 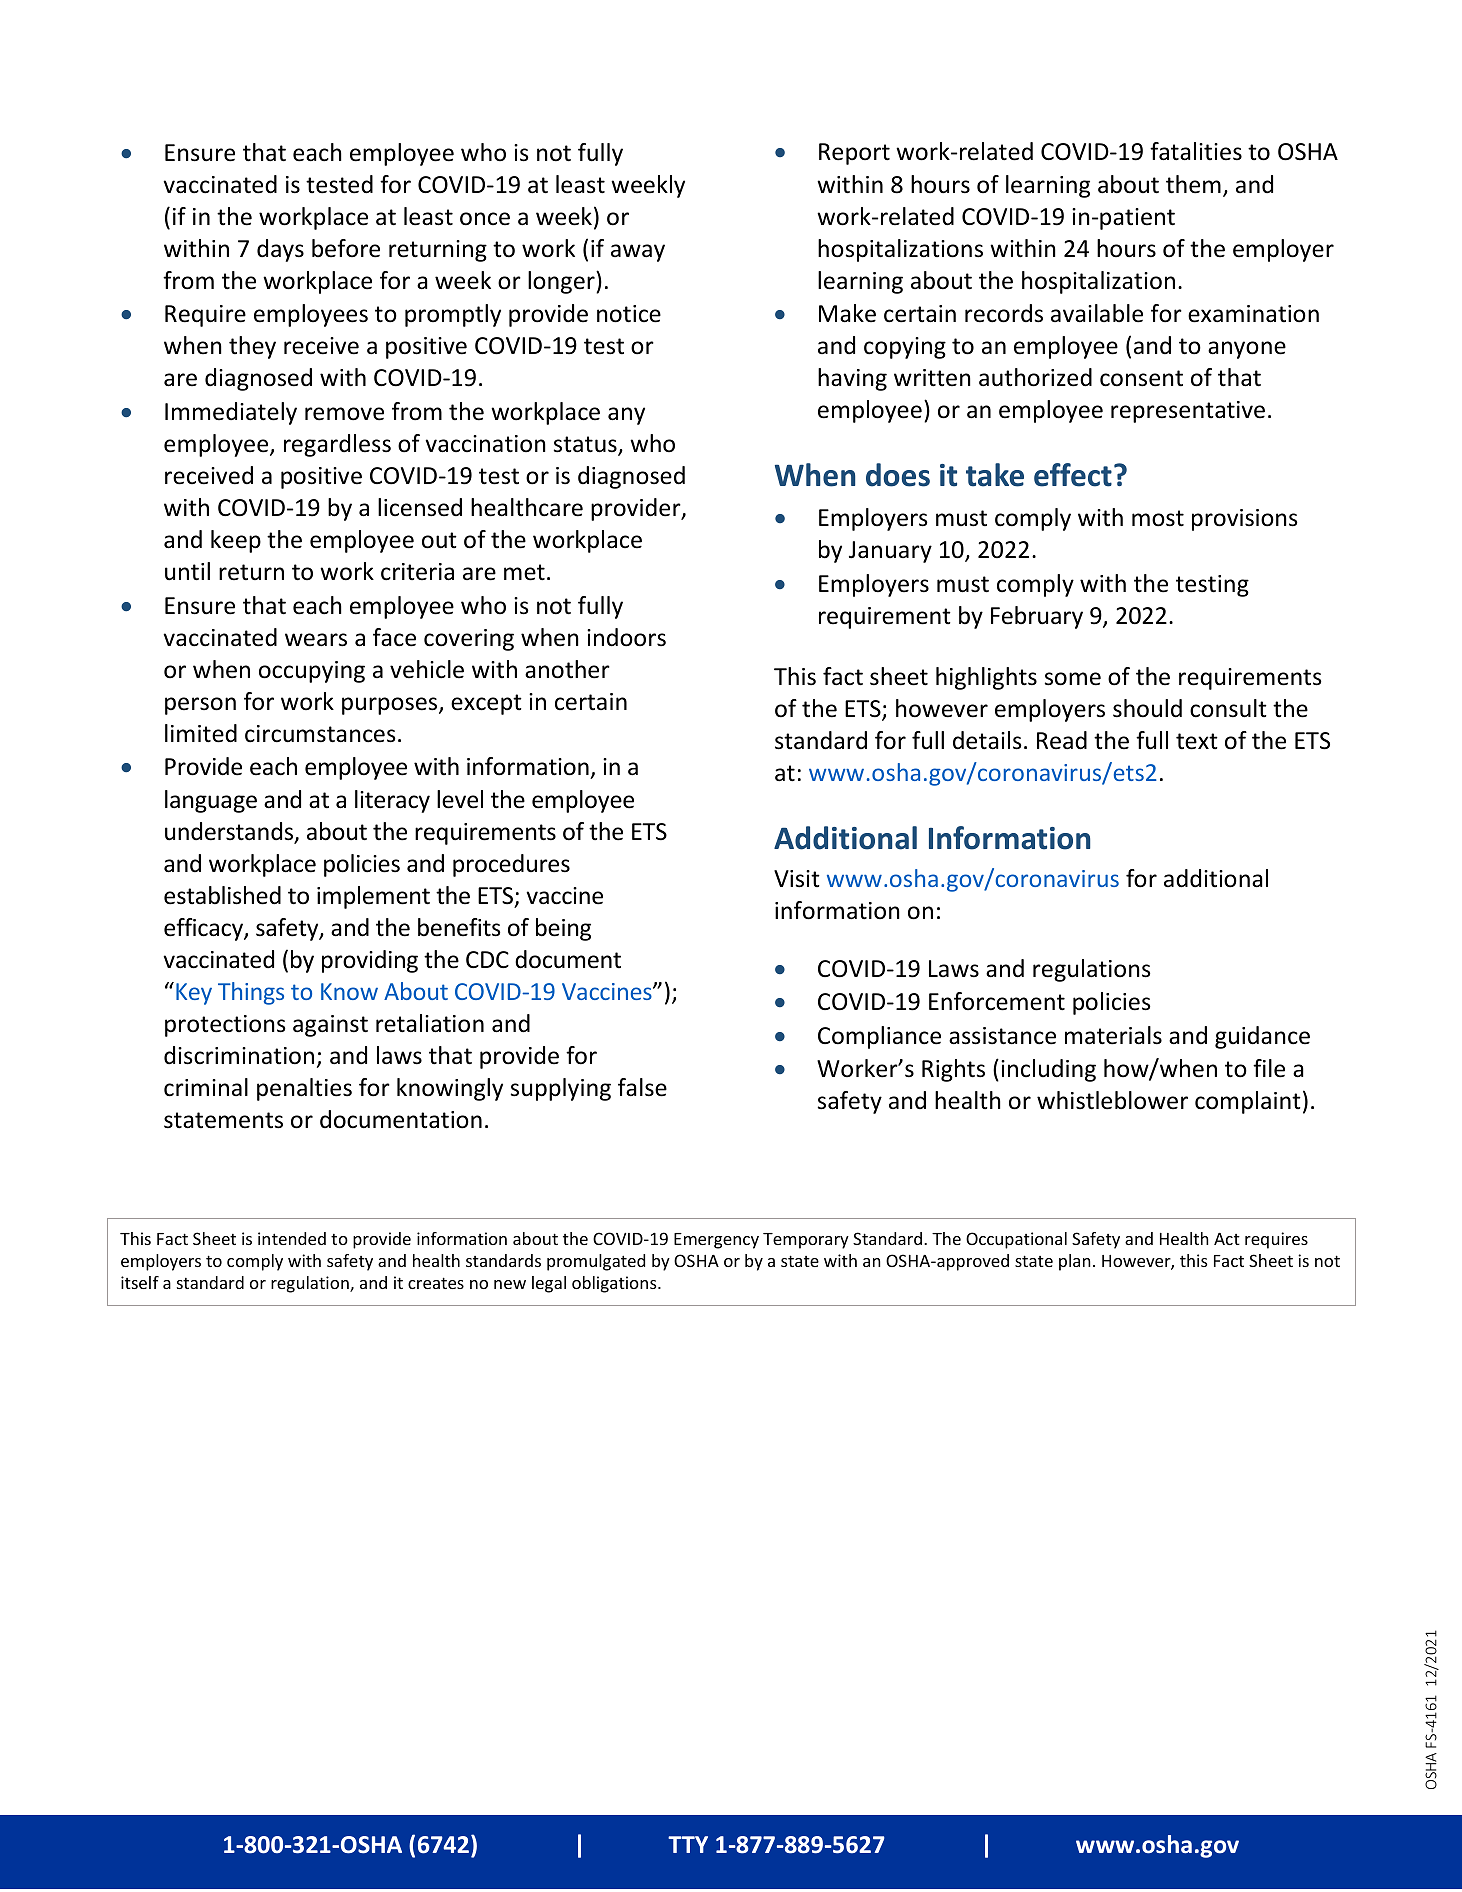 I want to click on obligations, so click(x=615, y=1284).
